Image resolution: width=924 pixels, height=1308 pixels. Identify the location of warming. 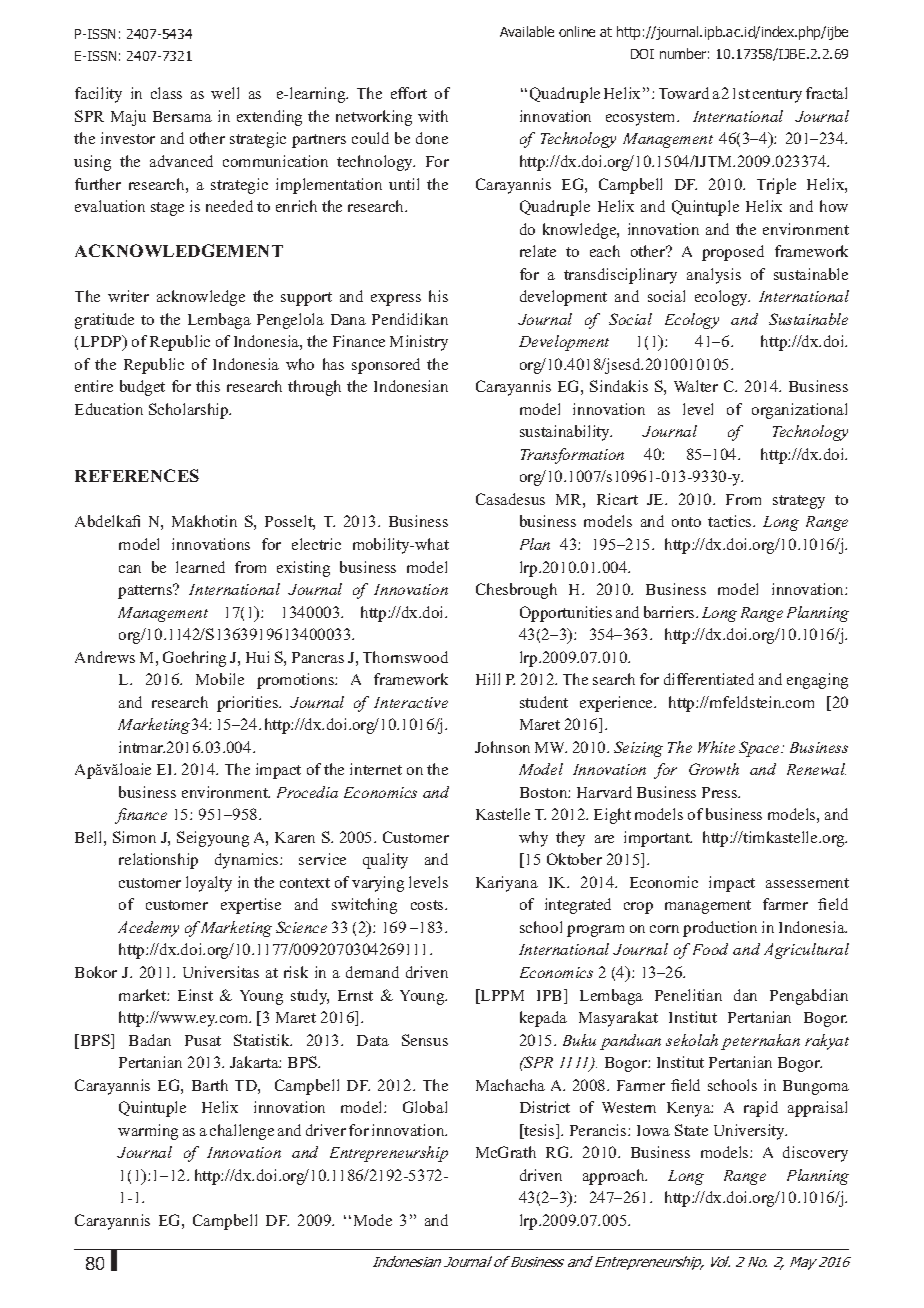
(148, 1132).
